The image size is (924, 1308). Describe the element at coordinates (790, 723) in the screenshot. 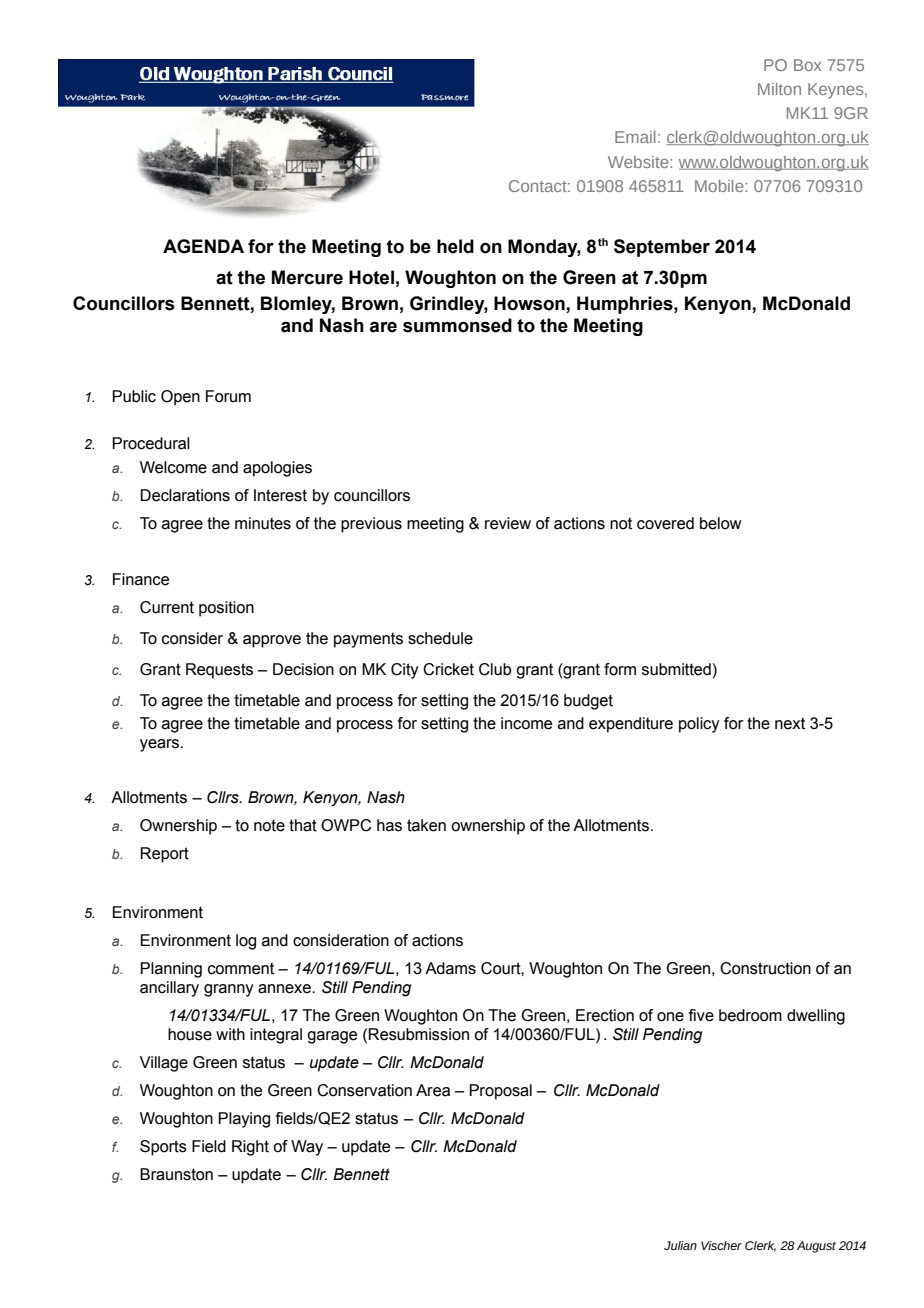

I see `next` at that location.
